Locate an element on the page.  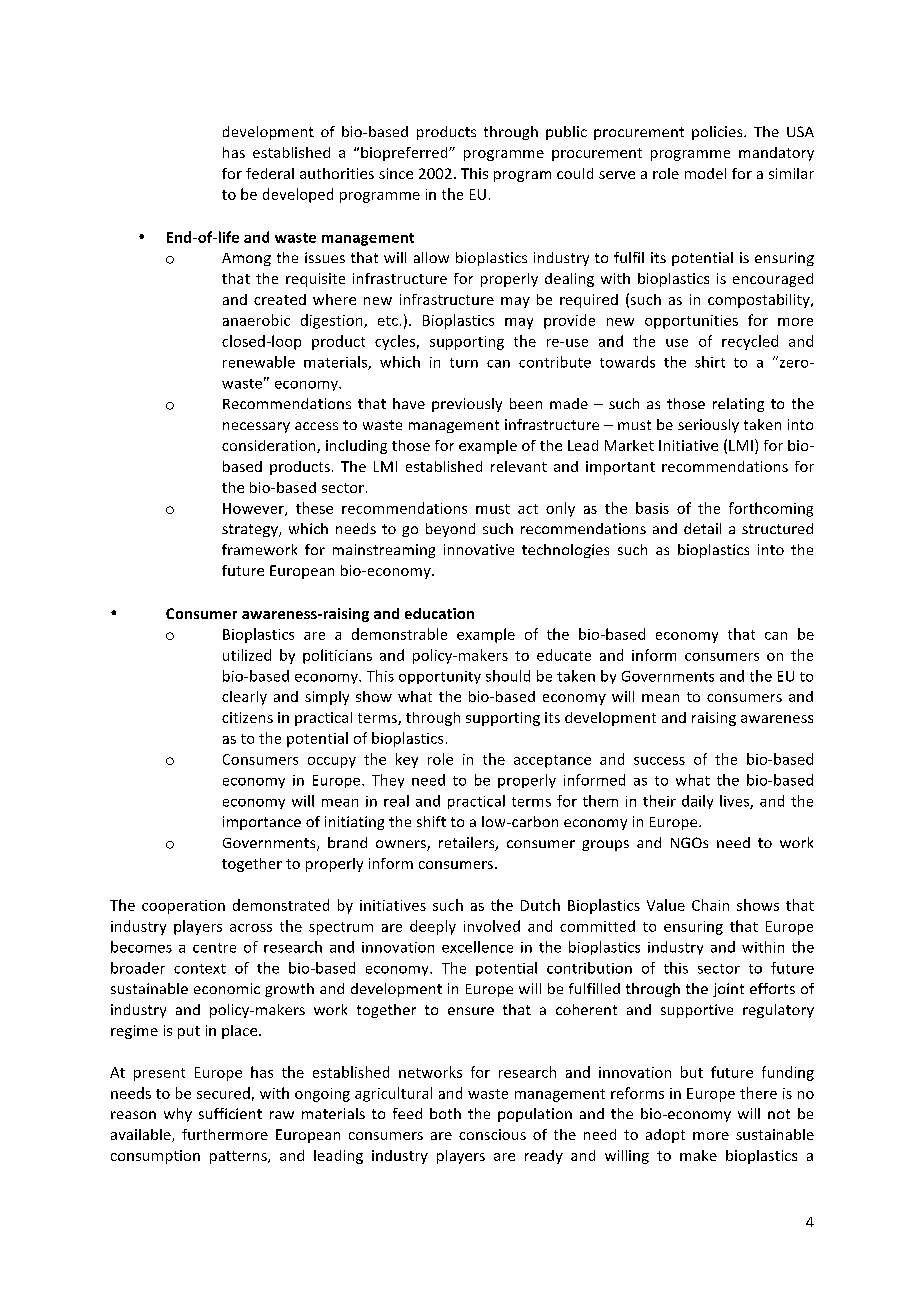
adopt is located at coordinates (665, 1136).
